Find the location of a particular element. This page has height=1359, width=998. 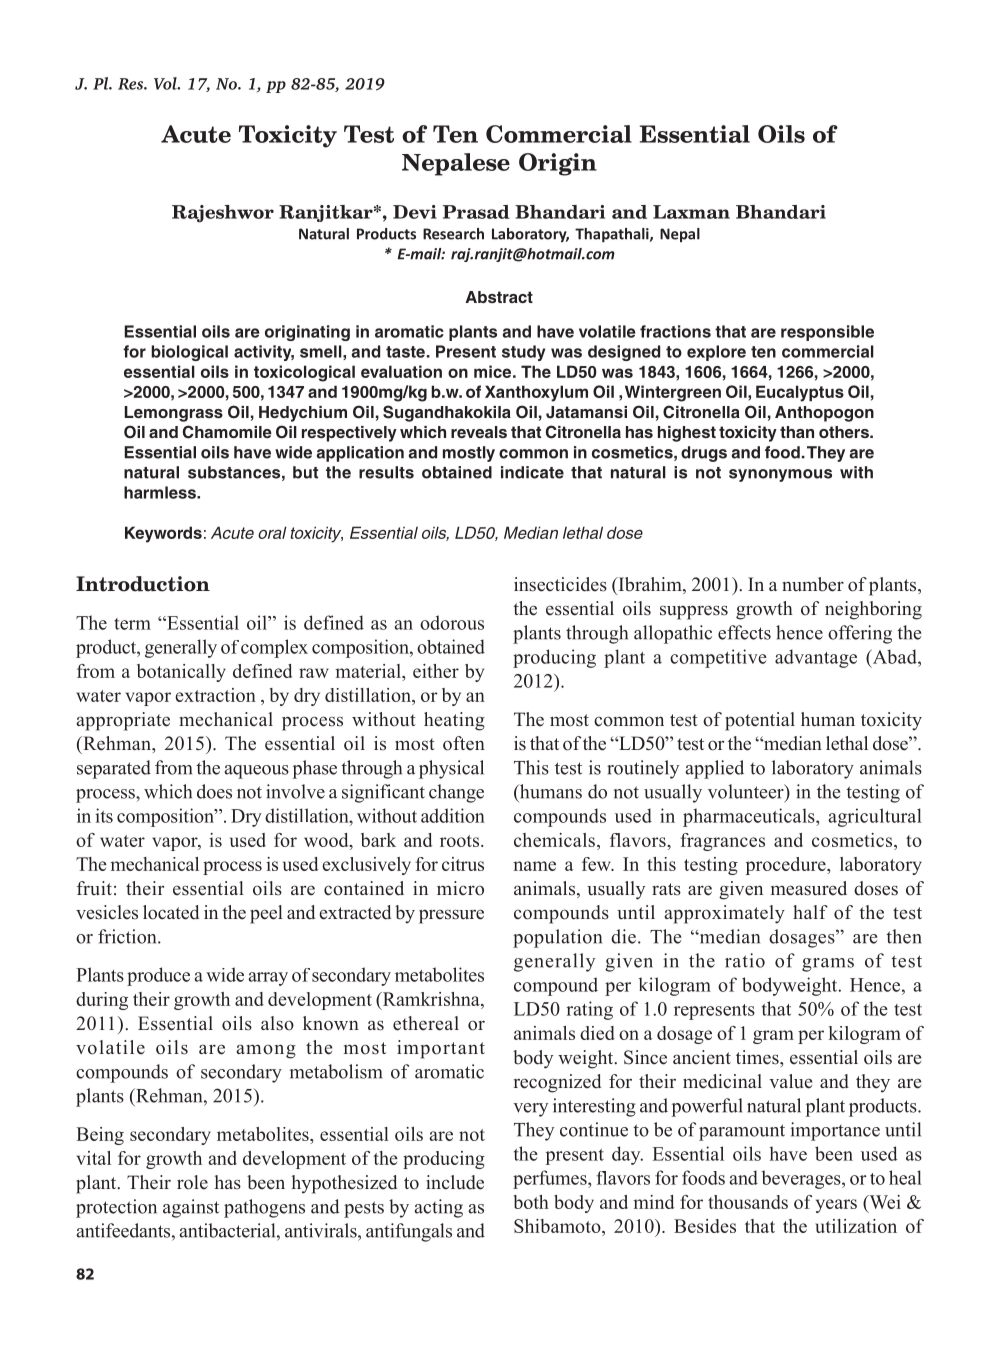

extraction is located at coordinates (215, 695).
